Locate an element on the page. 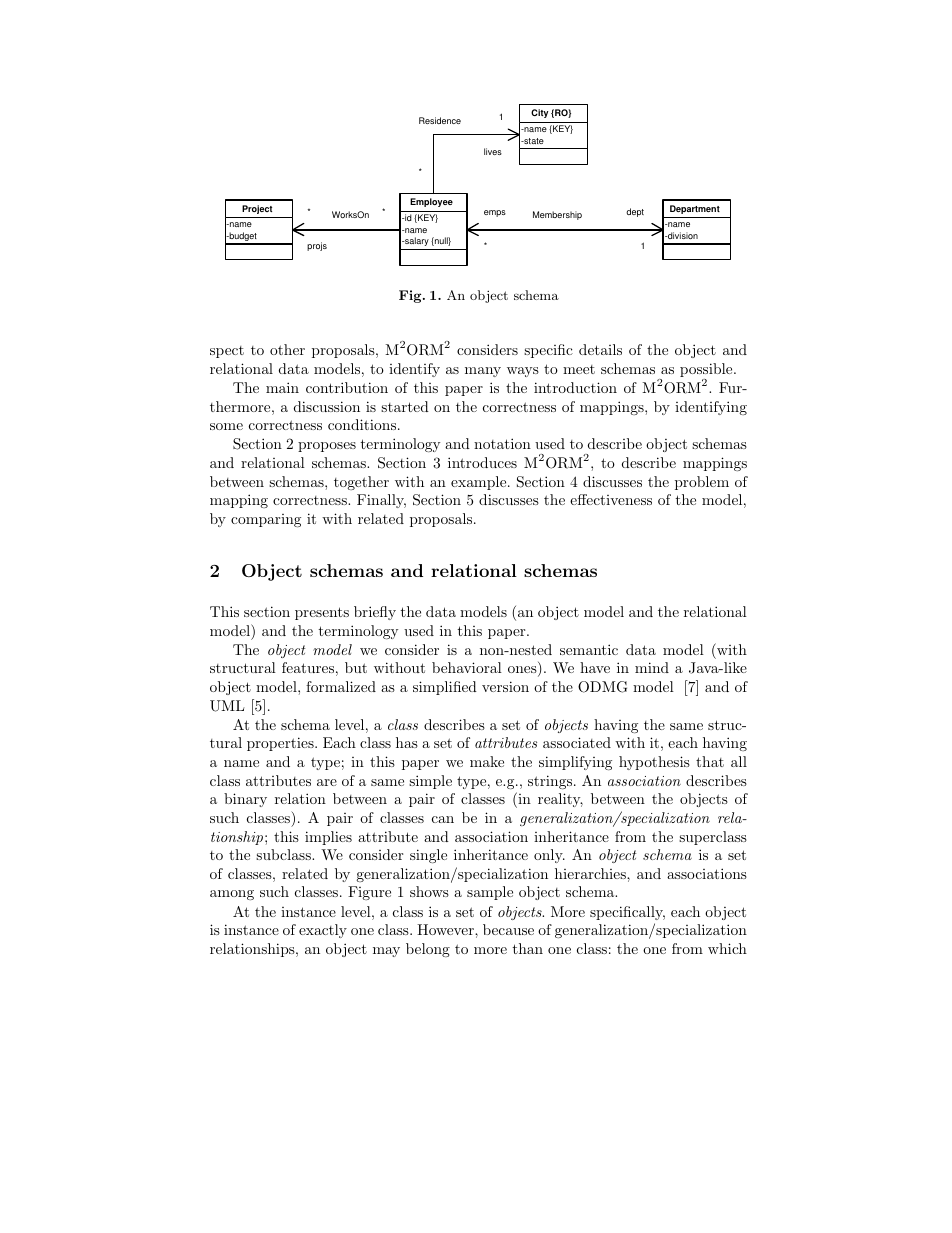 The width and height of the document is (952, 1233). exactly is located at coordinates (323, 931).
